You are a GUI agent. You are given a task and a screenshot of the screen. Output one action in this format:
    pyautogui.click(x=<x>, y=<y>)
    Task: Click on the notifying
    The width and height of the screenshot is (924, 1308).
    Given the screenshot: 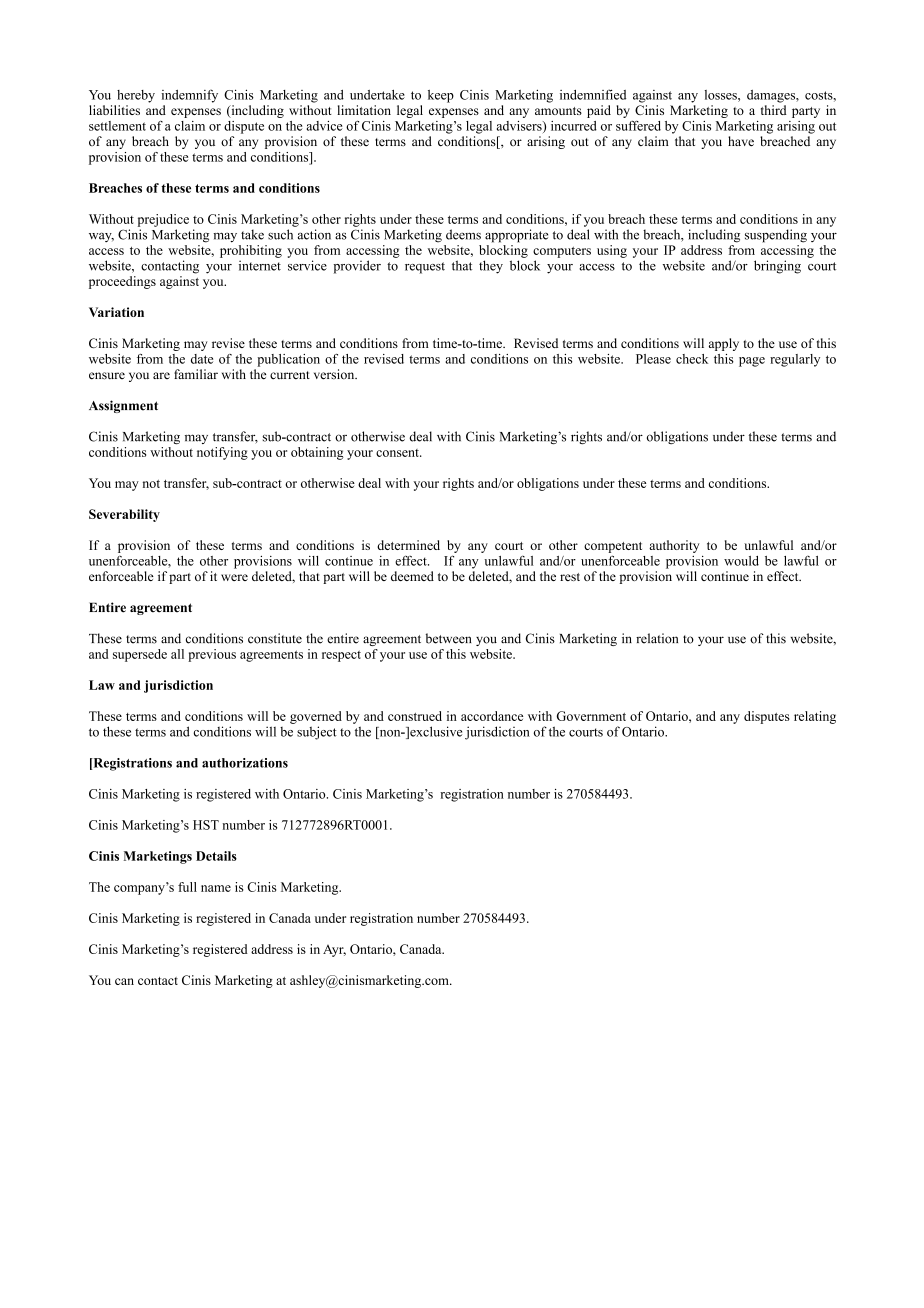 What is the action you would take?
    pyautogui.click(x=222, y=453)
